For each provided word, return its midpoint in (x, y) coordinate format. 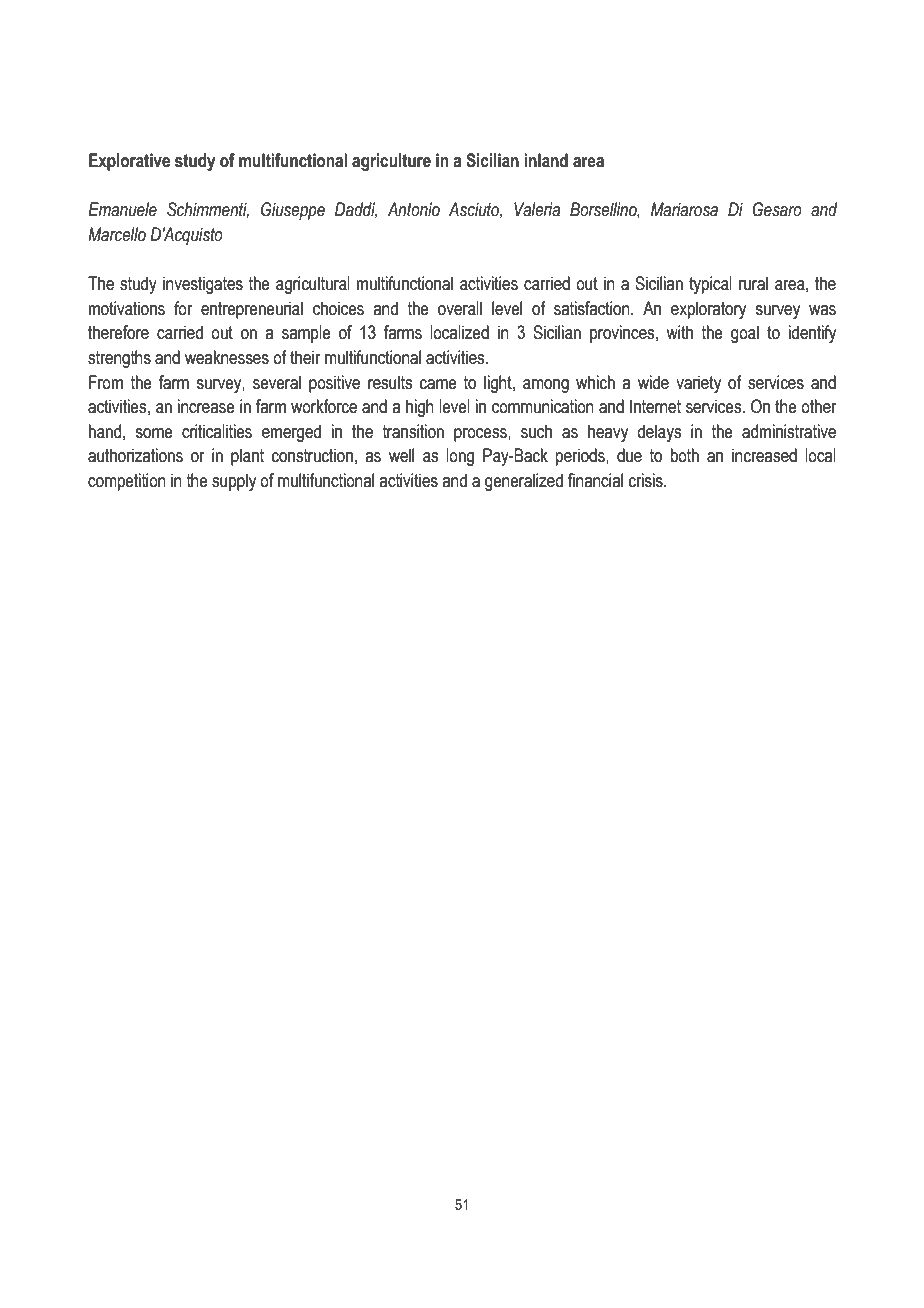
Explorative (129, 162)
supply (234, 482)
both (685, 455)
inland (546, 160)
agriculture (391, 162)
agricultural (313, 285)
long (460, 457)
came (438, 384)
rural (753, 283)
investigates (203, 285)
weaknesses (227, 357)
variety (698, 384)
